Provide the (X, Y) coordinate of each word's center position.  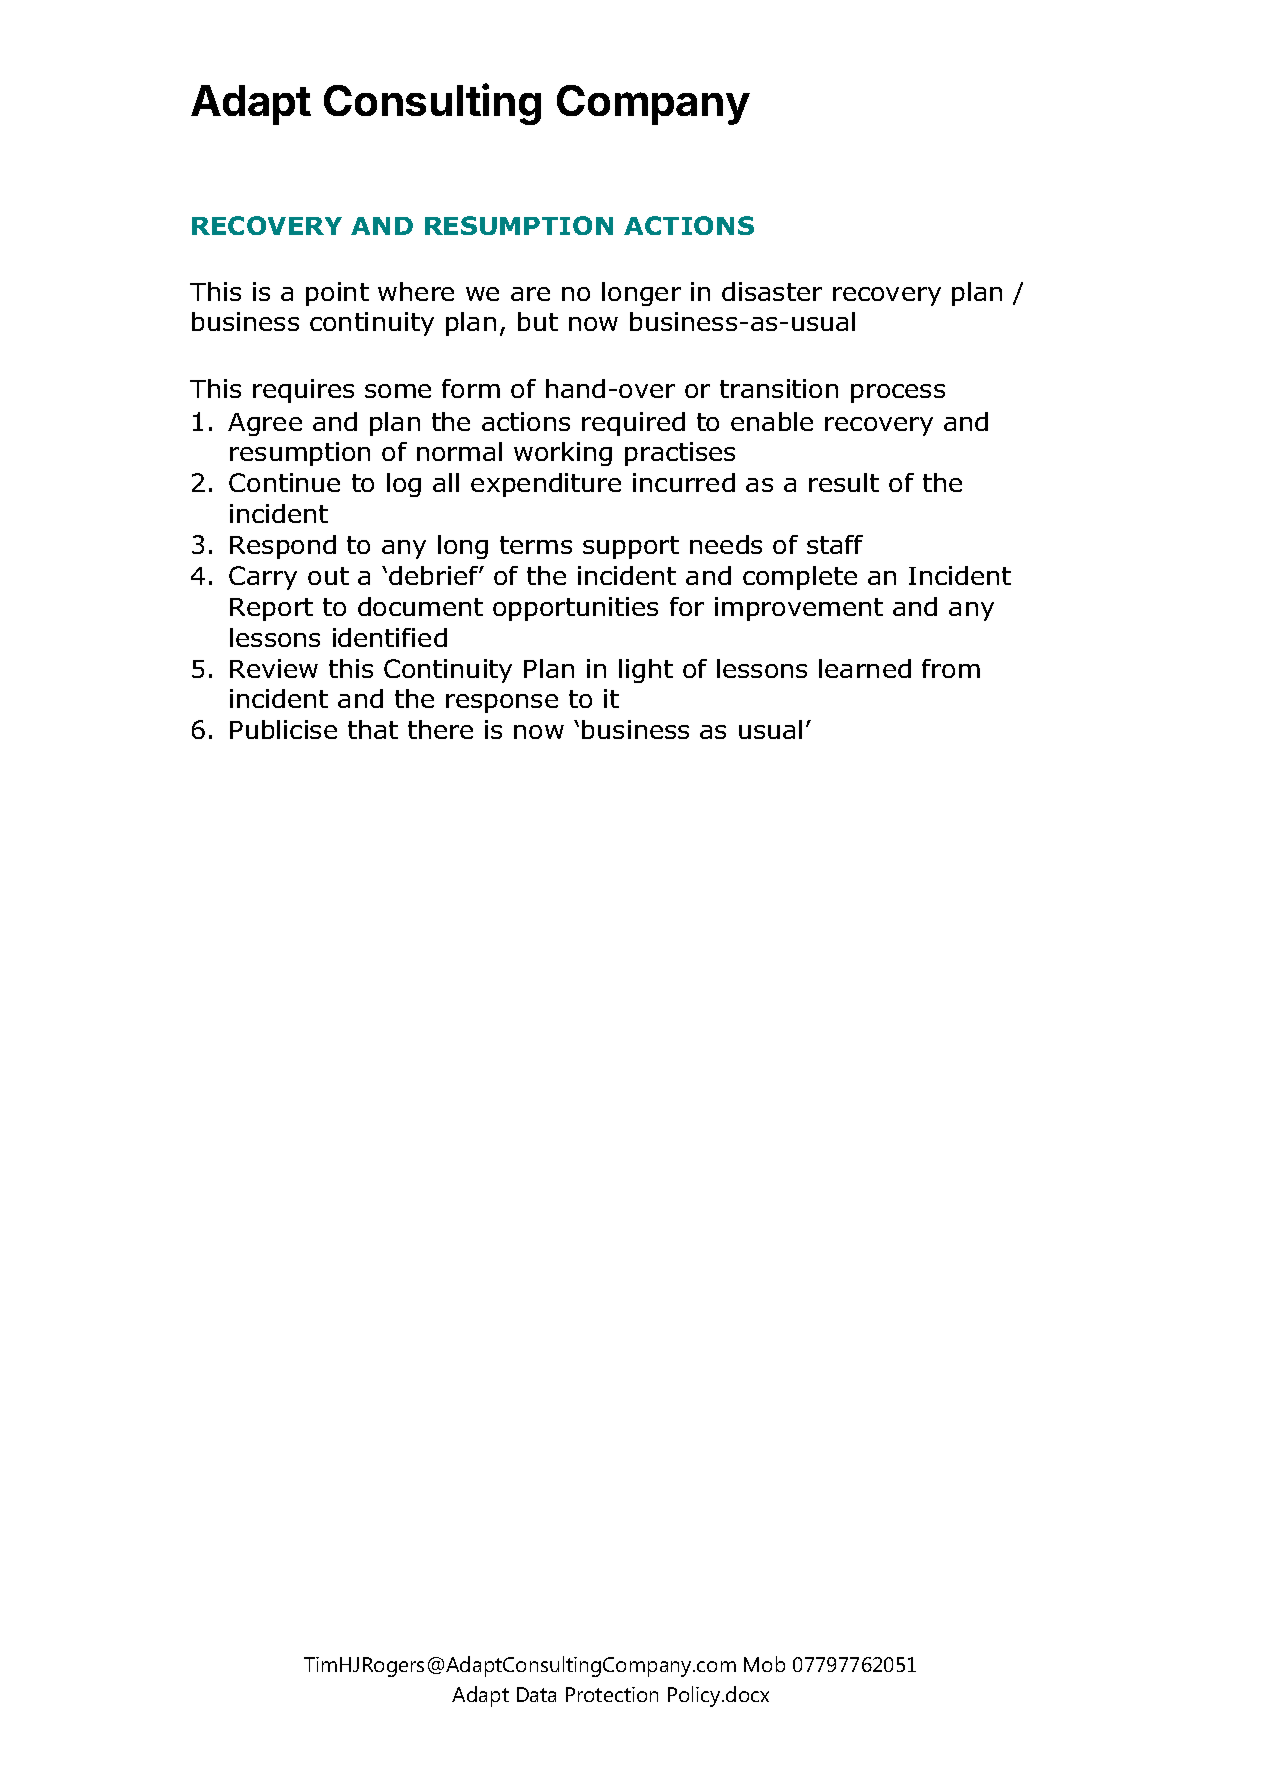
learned (865, 668)
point (337, 294)
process (898, 393)
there (440, 729)
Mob (764, 1664)
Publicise (283, 729)
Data (536, 1694)
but (538, 321)
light (646, 671)
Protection (612, 1694)
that (373, 729)
